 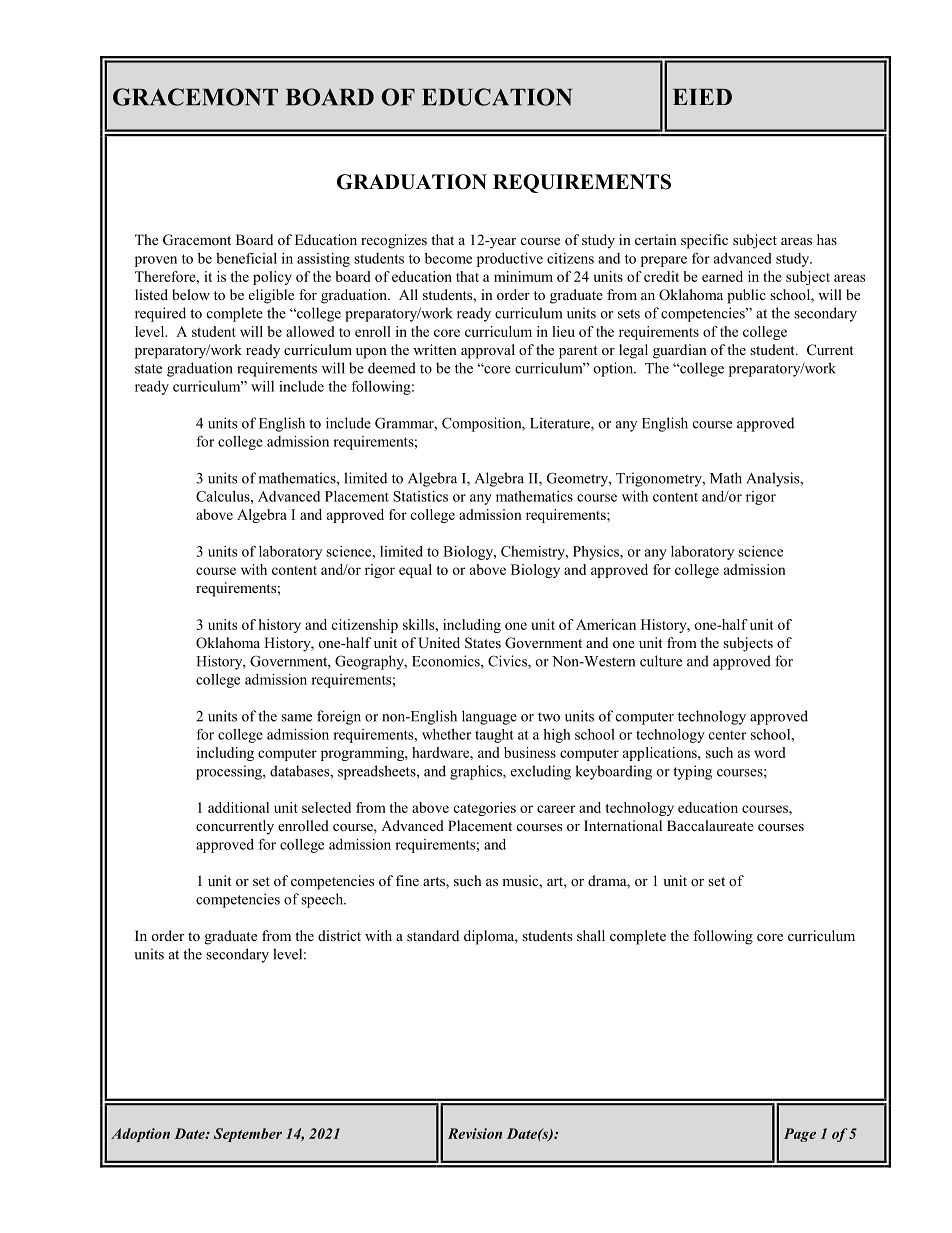 I want to click on center, so click(x=727, y=735).
